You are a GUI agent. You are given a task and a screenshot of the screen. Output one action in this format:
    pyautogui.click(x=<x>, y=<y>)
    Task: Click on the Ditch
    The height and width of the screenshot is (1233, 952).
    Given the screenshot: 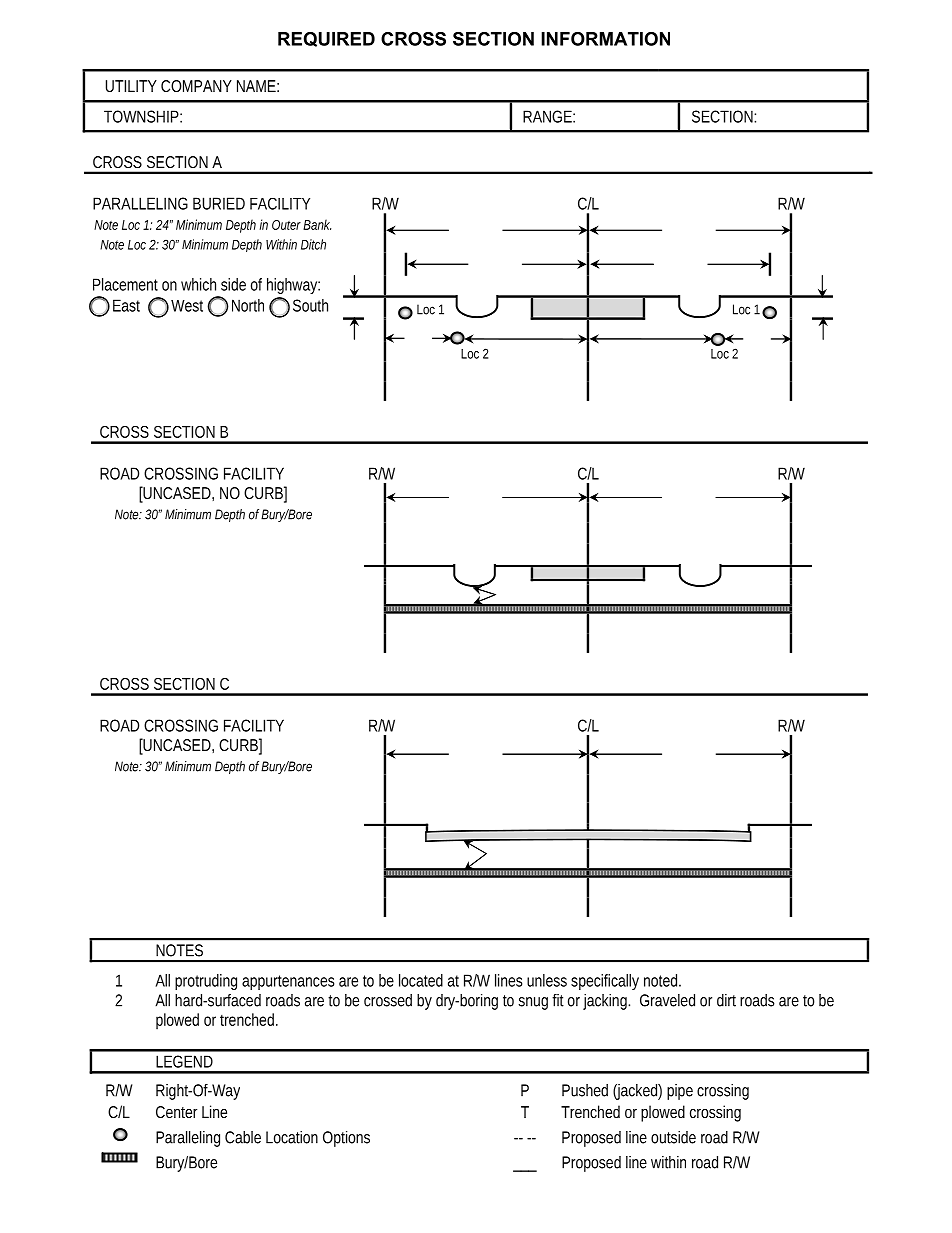 What is the action you would take?
    pyautogui.click(x=313, y=244)
